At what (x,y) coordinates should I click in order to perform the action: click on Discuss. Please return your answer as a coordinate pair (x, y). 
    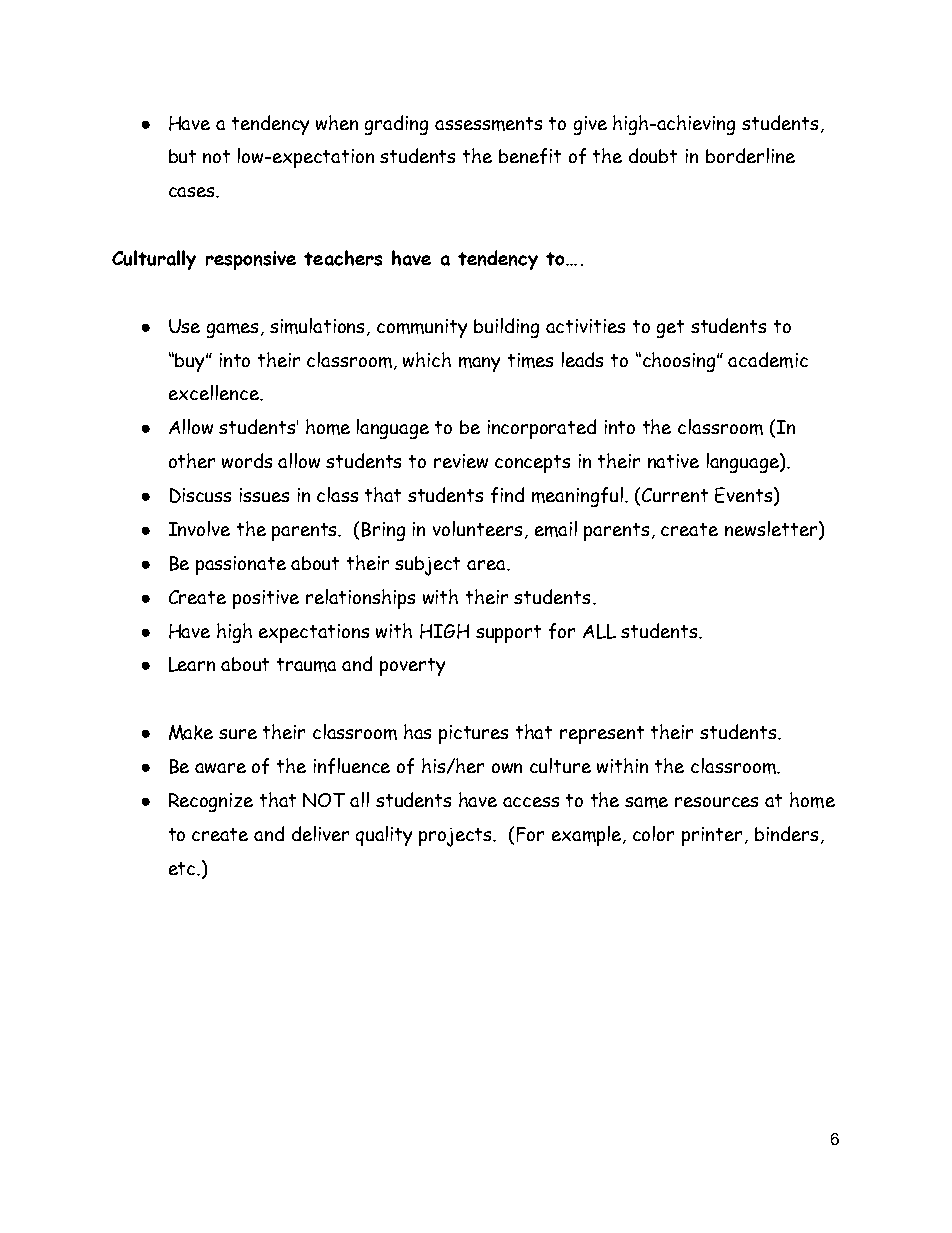
    Looking at the image, I should click on (200, 495).
